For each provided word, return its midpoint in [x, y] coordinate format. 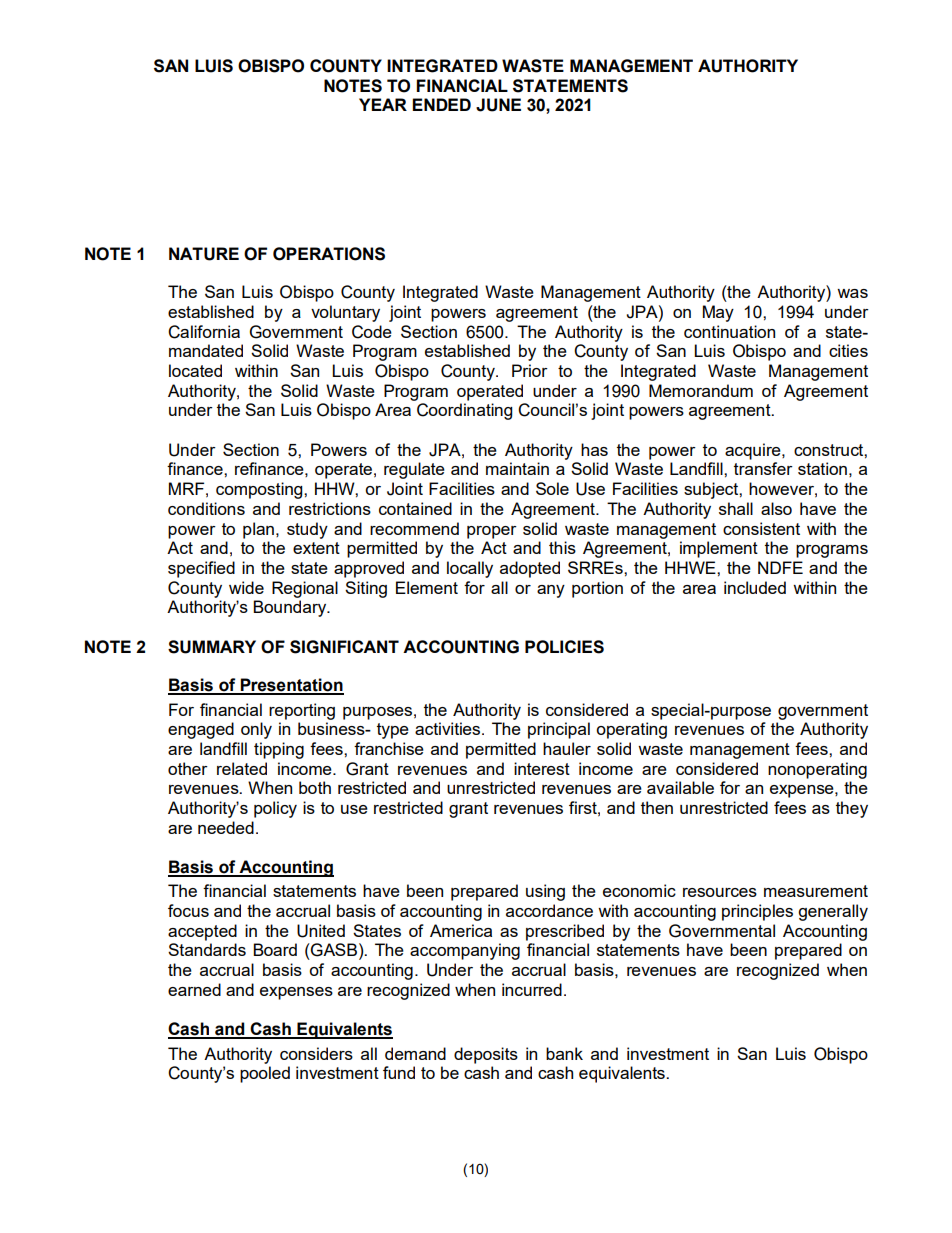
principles [757, 912]
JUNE [498, 105]
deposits [486, 1055]
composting [260, 490]
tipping [279, 750]
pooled [265, 1074]
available [680, 787]
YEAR [383, 104]
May [718, 313]
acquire [754, 451]
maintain [517, 468]
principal [559, 730]
